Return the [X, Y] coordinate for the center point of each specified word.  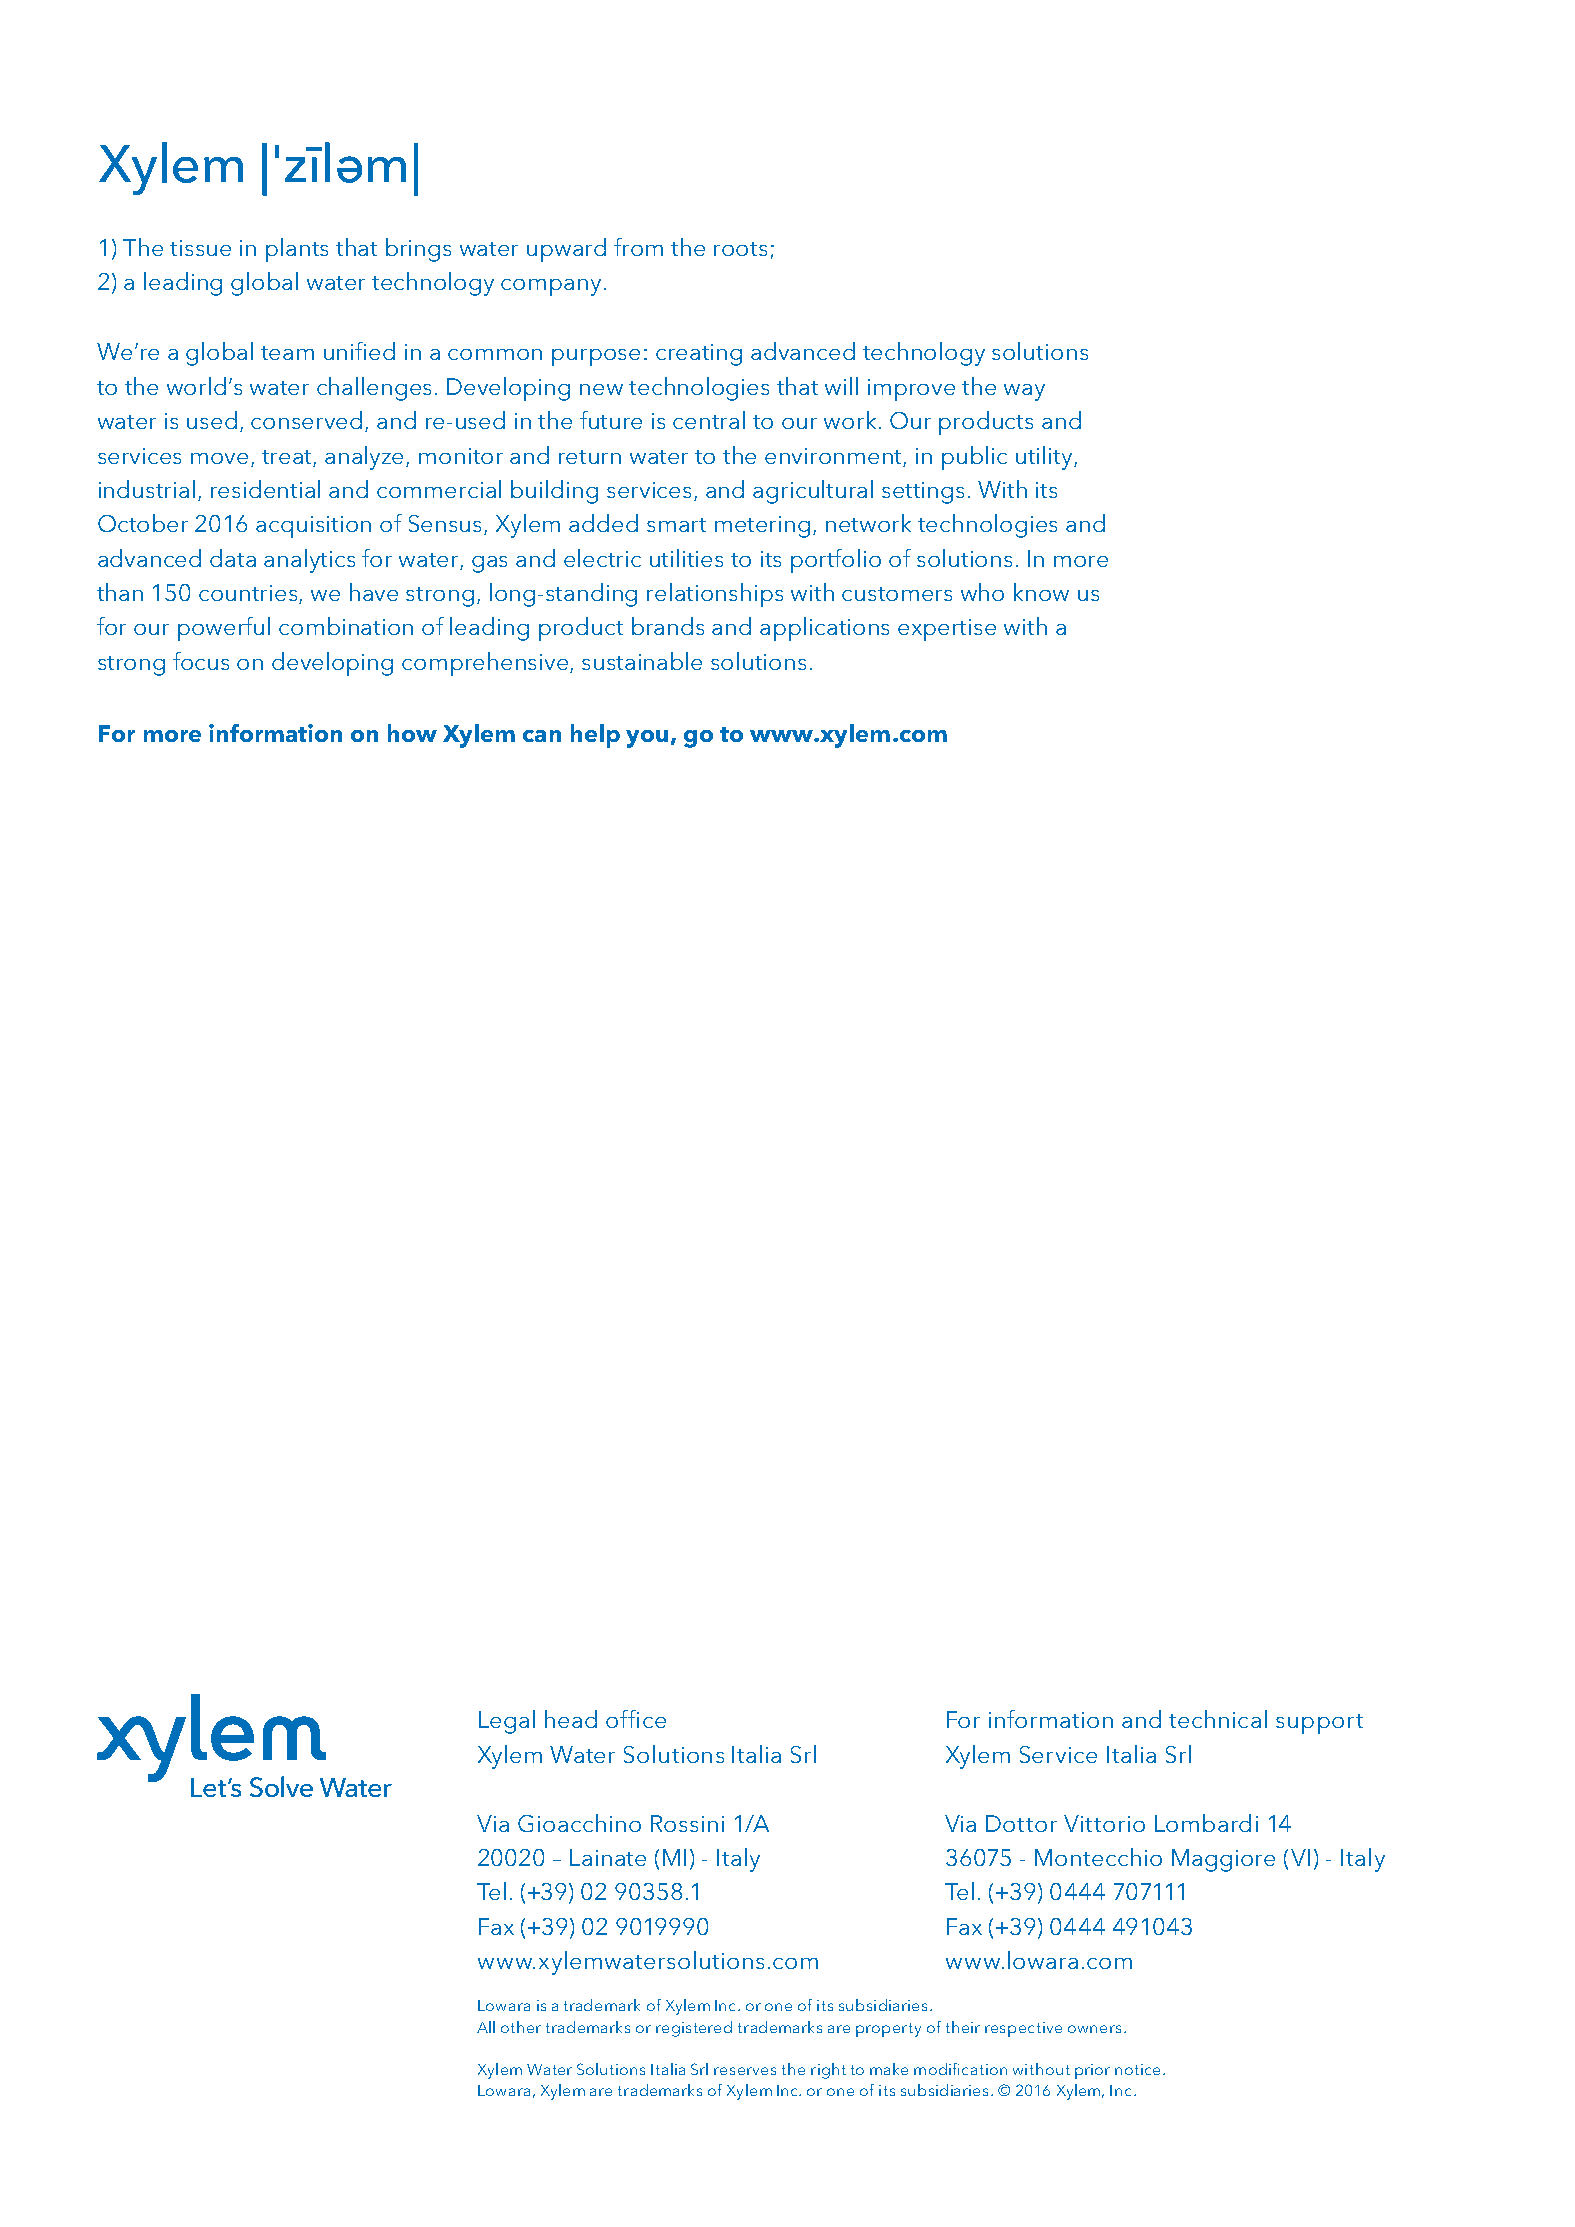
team [287, 353]
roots [740, 249]
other [521, 2027]
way [1024, 392]
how [412, 733]
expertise [947, 630]
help [595, 736]
